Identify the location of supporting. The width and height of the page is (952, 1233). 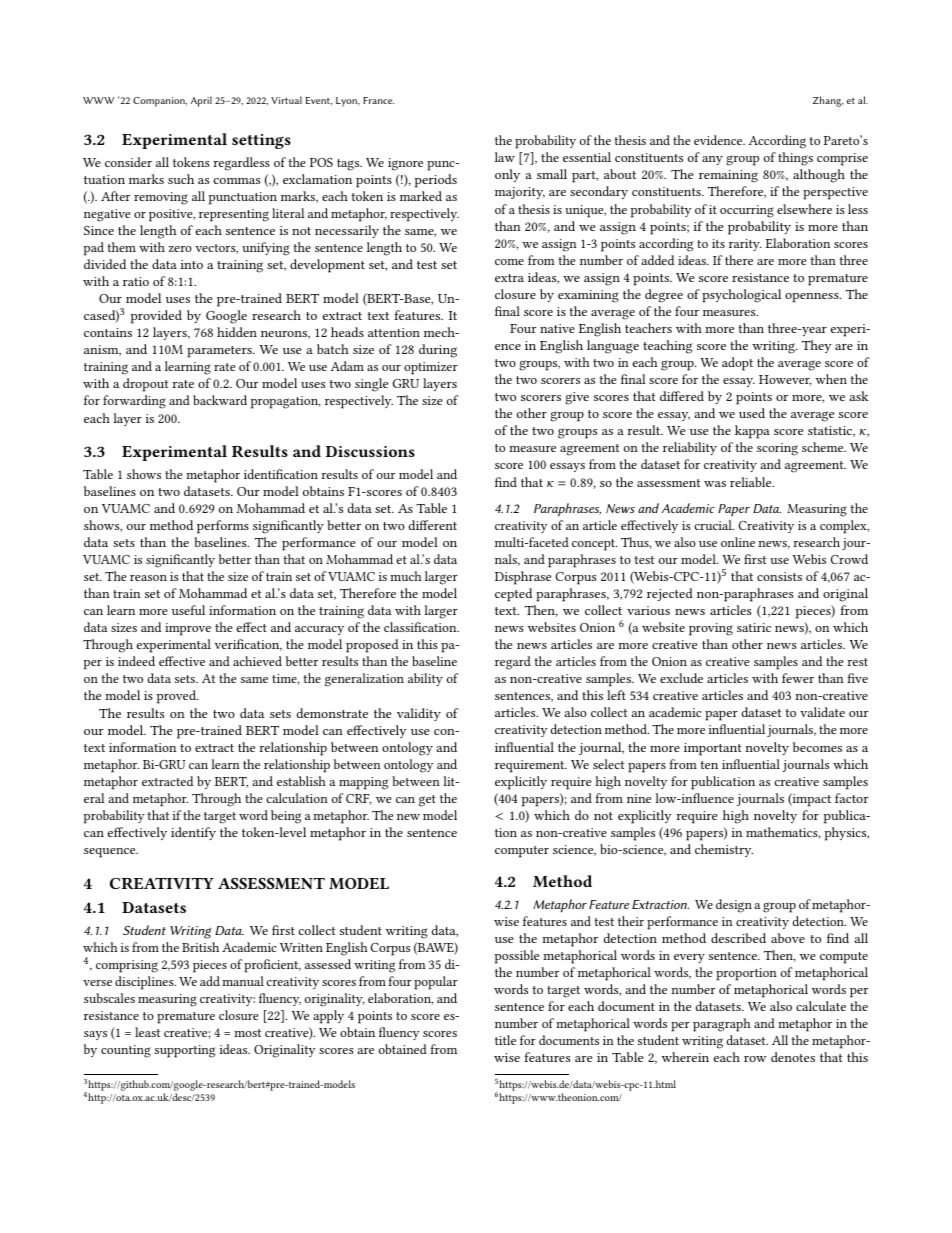
(185, 1051).
